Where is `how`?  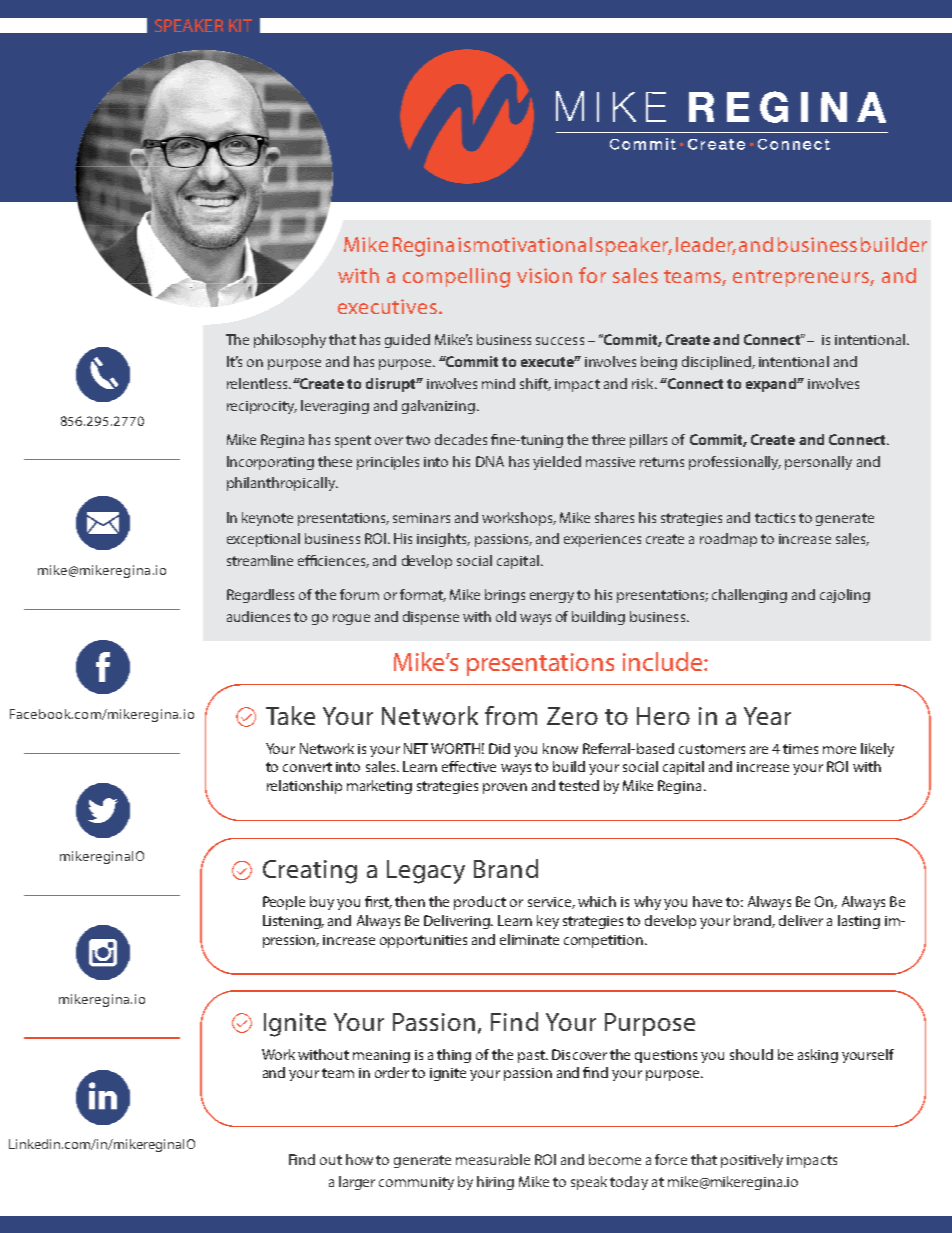
how is located at coordinates (359, 1159).
